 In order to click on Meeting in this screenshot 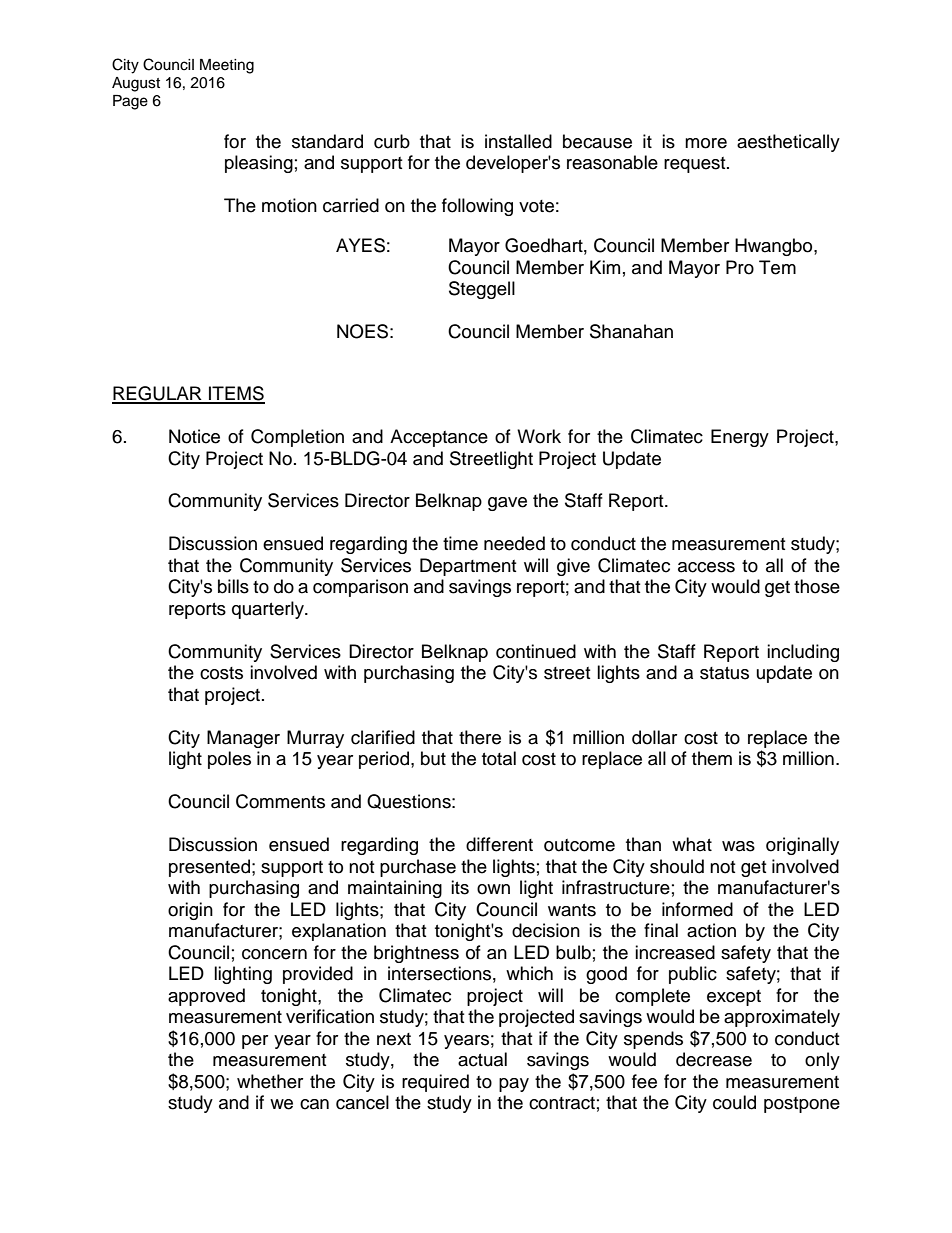, I will do `click(227, 66)`.
